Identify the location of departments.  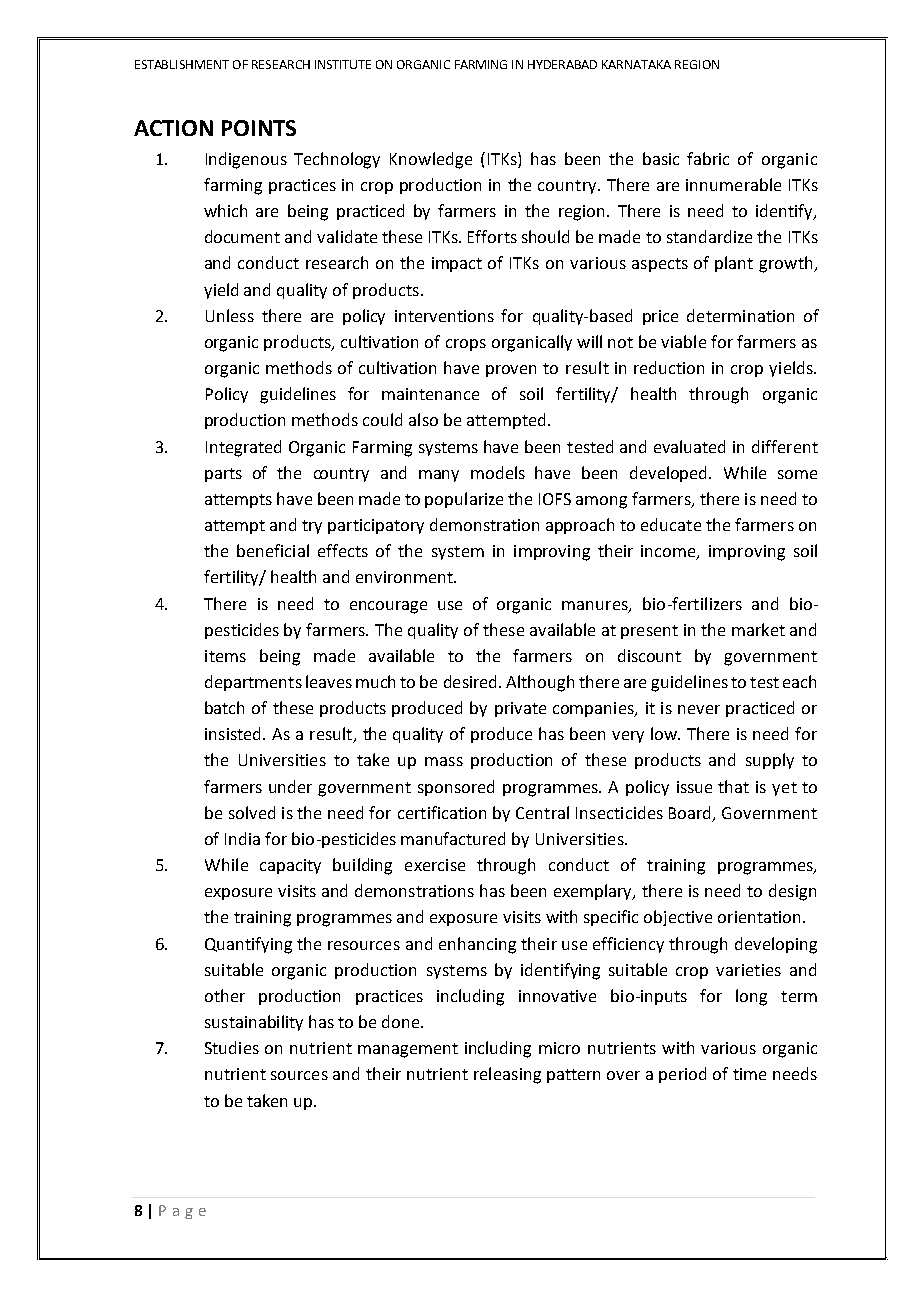
(253, 683).
